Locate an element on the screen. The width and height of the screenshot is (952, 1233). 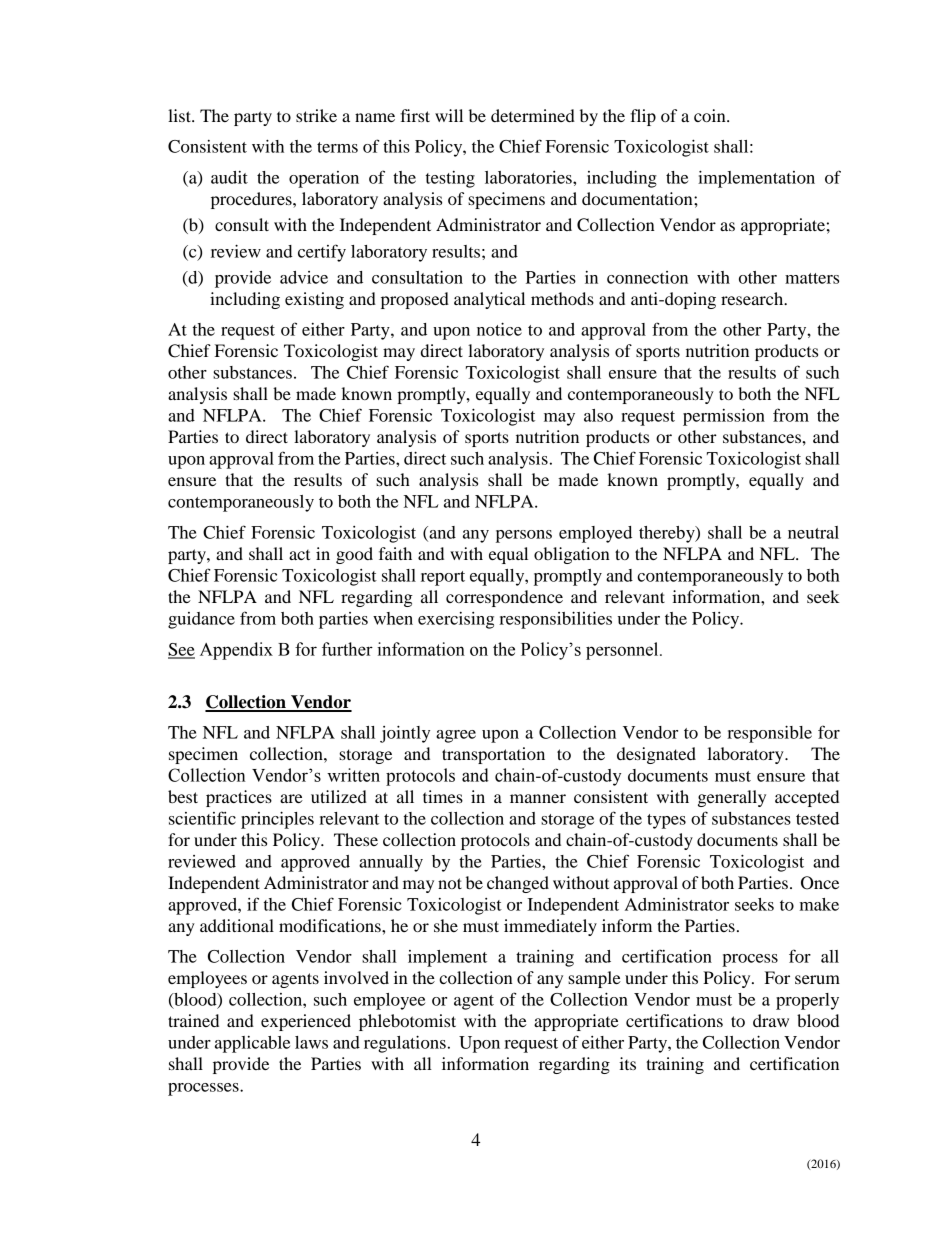
permission is located at coordinates (724, 417).
